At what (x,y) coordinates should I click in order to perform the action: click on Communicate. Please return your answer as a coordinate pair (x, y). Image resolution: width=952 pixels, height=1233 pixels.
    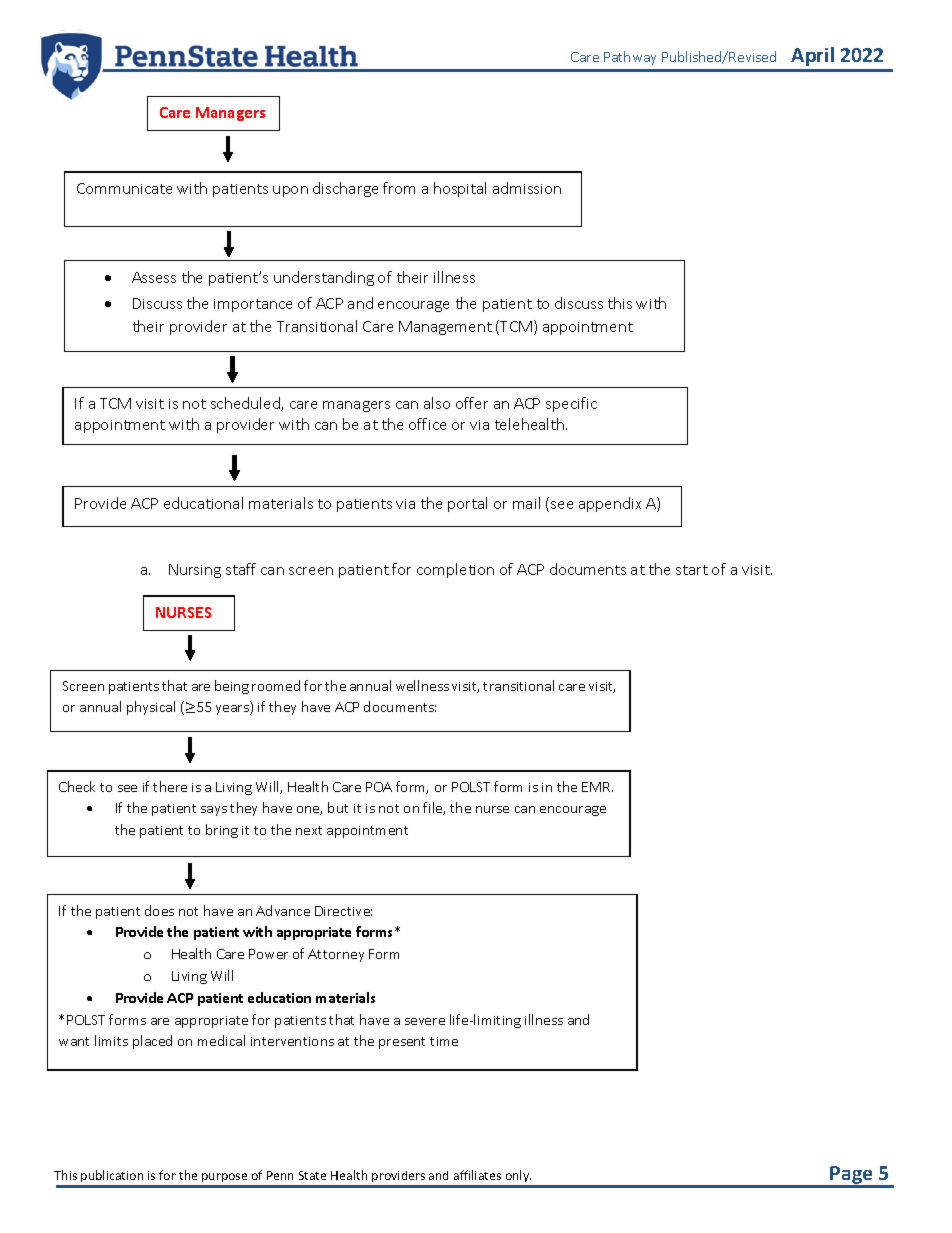
    Looking at the image, I should click on (124, 188).
